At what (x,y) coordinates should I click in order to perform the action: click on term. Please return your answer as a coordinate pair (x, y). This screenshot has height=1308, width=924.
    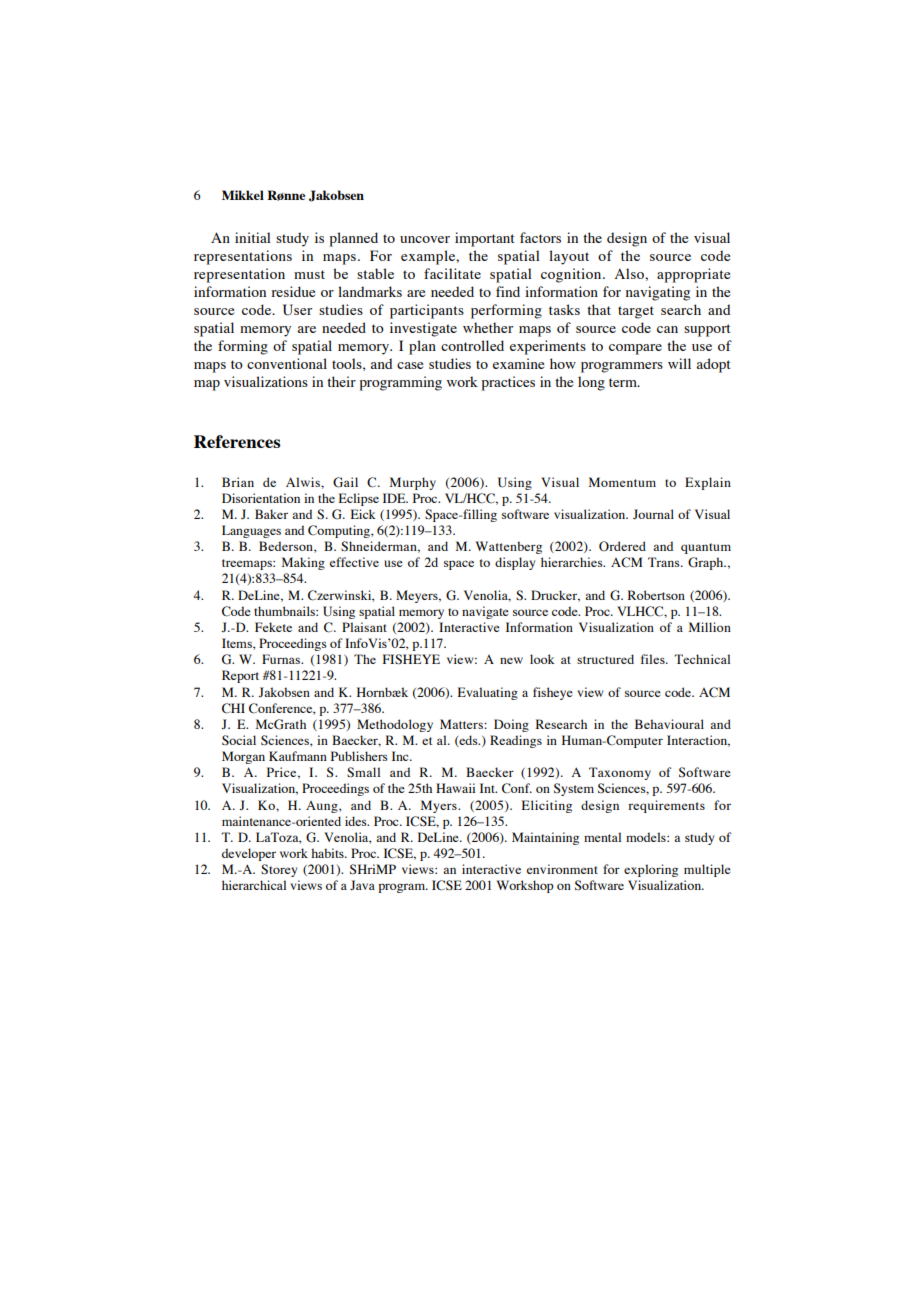
    Looking at the image, I should click on (624, 382).
